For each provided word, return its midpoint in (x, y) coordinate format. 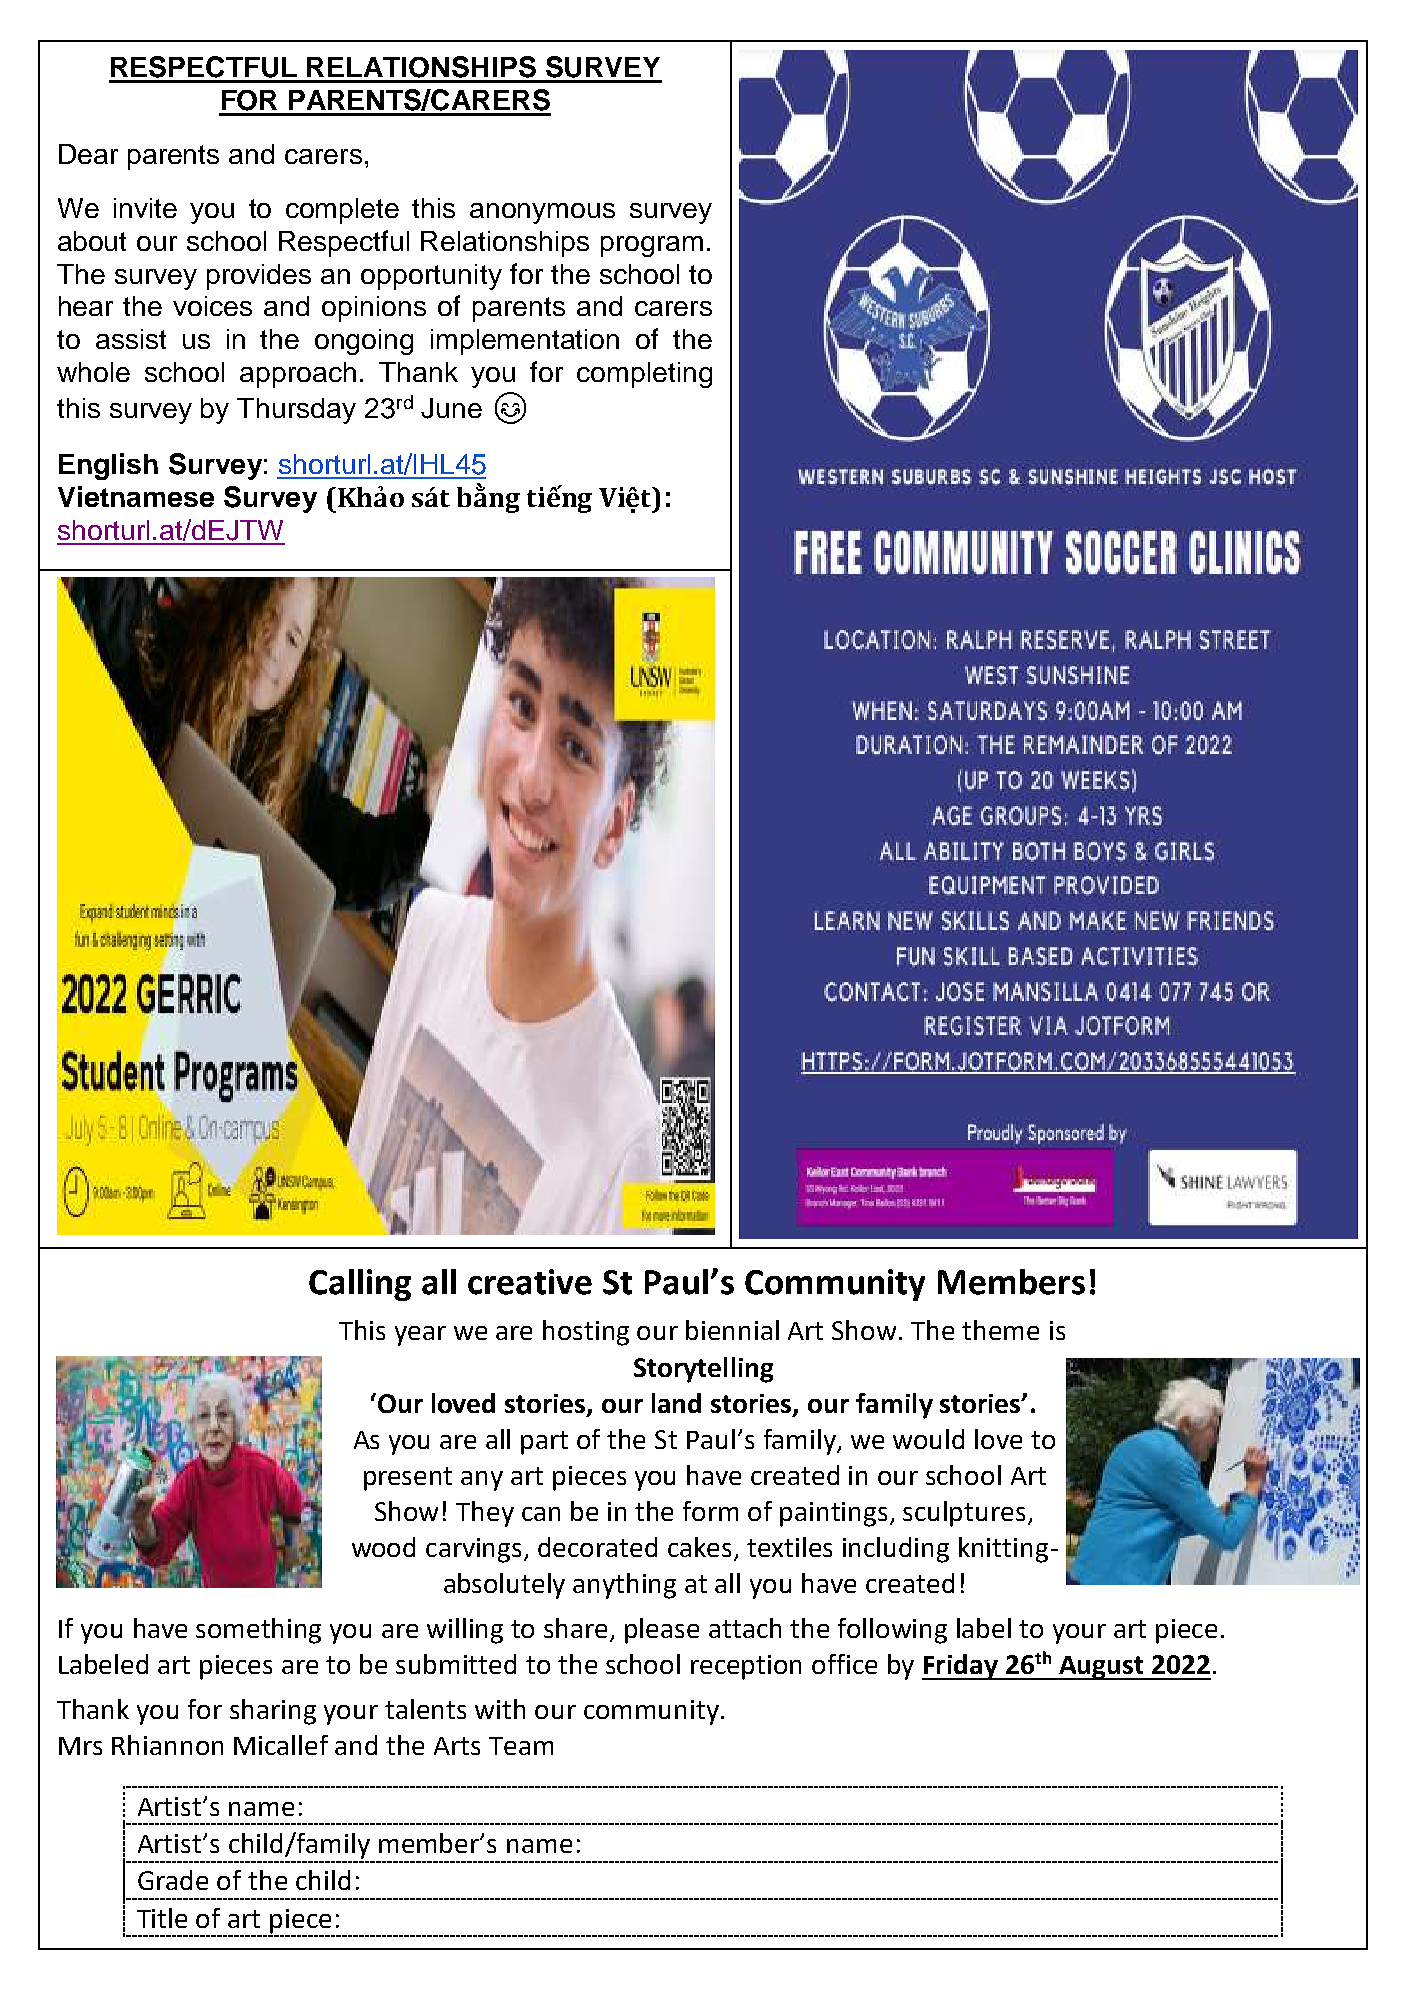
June (451, 408)
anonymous (542, 213)
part (544, 1443)
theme (1000, 1330)
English (108, 466)
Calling (360, 1285)
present (408, 1479)
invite (145, 208)
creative (530, 1282)
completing (644, 375)
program (652, 246)
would (928, 1439)
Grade (173, 1880)
